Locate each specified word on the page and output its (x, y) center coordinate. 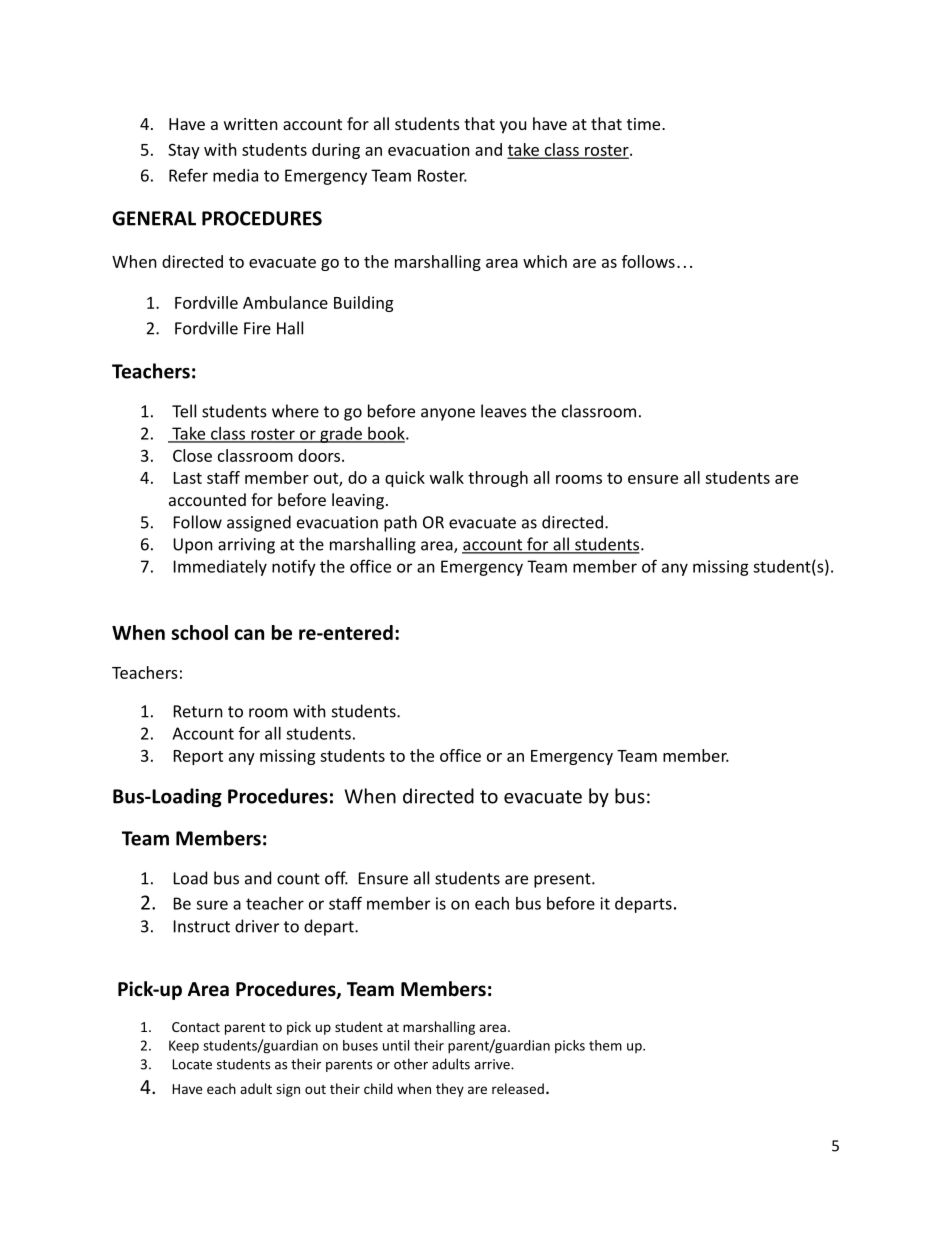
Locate (192, 1064)
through (498, 479)
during (336, 151)
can (249, 634)
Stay (184, 151)
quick (405, 479)
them (605, 1045)
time (645, 124)
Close (192, 455)
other (411, 1064)
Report (198, 757)
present (563, 880)
